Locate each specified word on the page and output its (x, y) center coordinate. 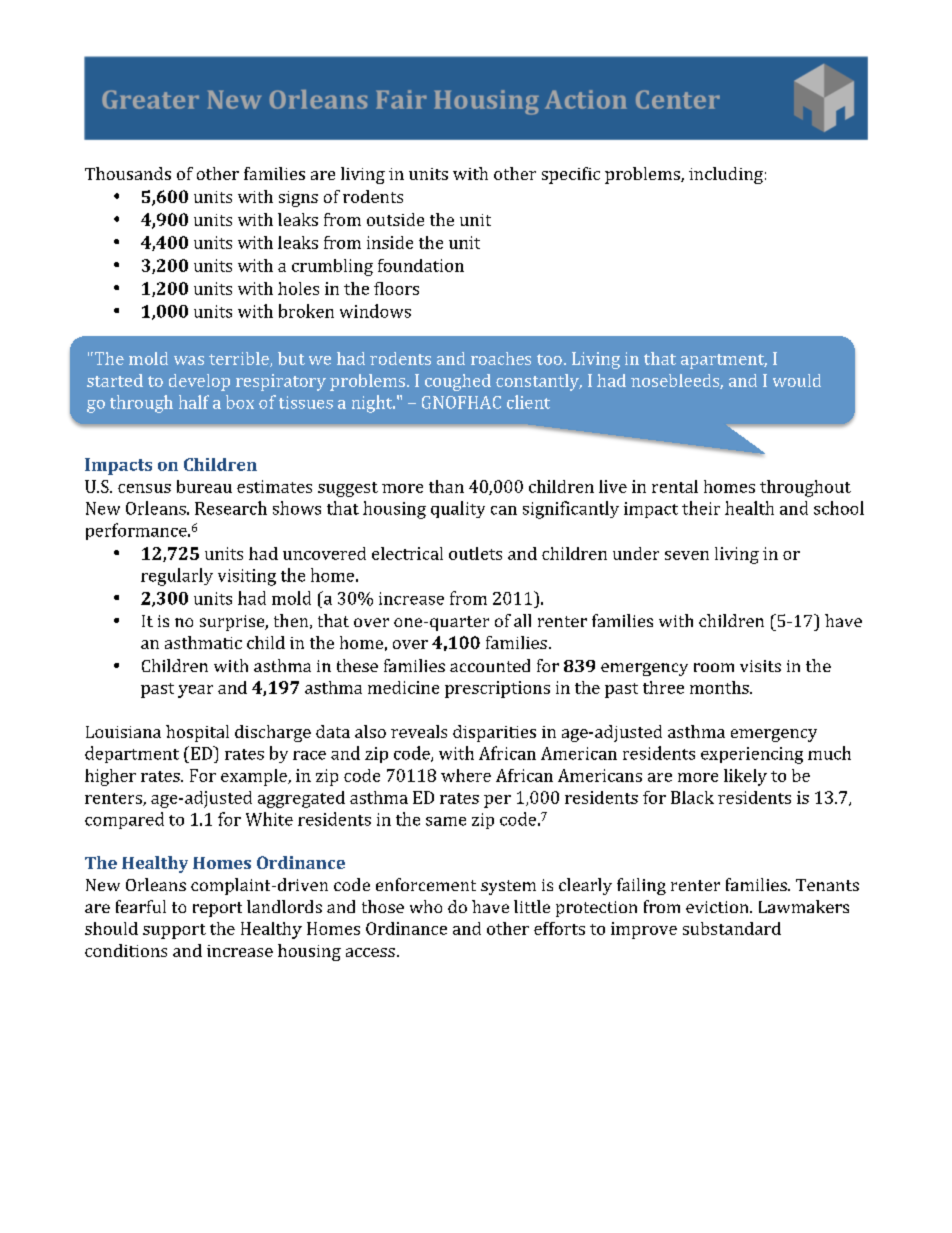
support (174, 931)
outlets (475, 553)
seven (687, 555)
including (726, 175)
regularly (177, 577)
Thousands (128, 173)
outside (395, 219)
